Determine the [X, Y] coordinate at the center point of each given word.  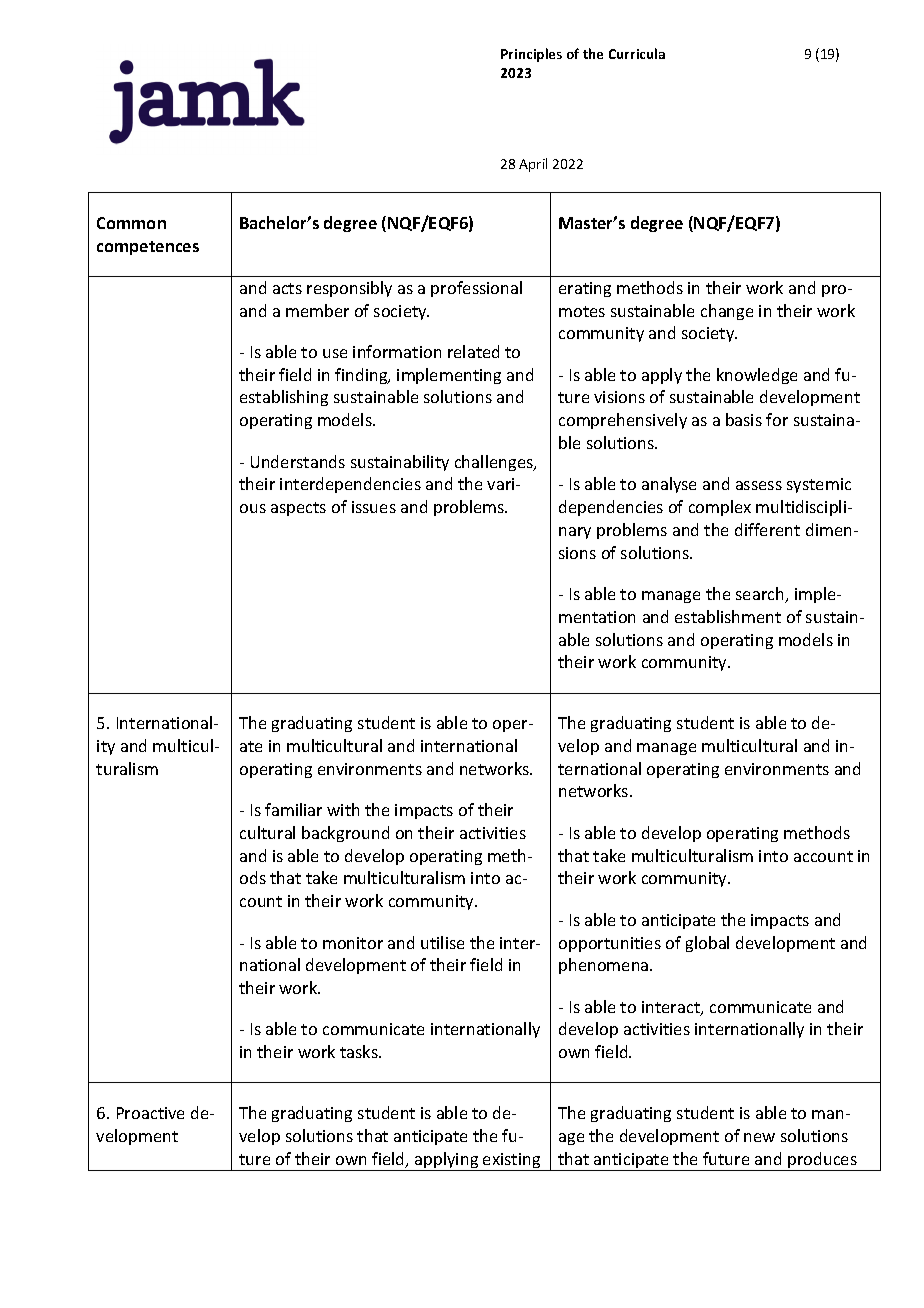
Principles [531, 55]
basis [744, 419]
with [343, 809]
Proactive [150, 1113]
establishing [284, 398]
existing [512, 1162]
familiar [293, 809]
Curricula [637, 53]
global [707, 944]
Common [131, 223]
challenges [495, 463]
